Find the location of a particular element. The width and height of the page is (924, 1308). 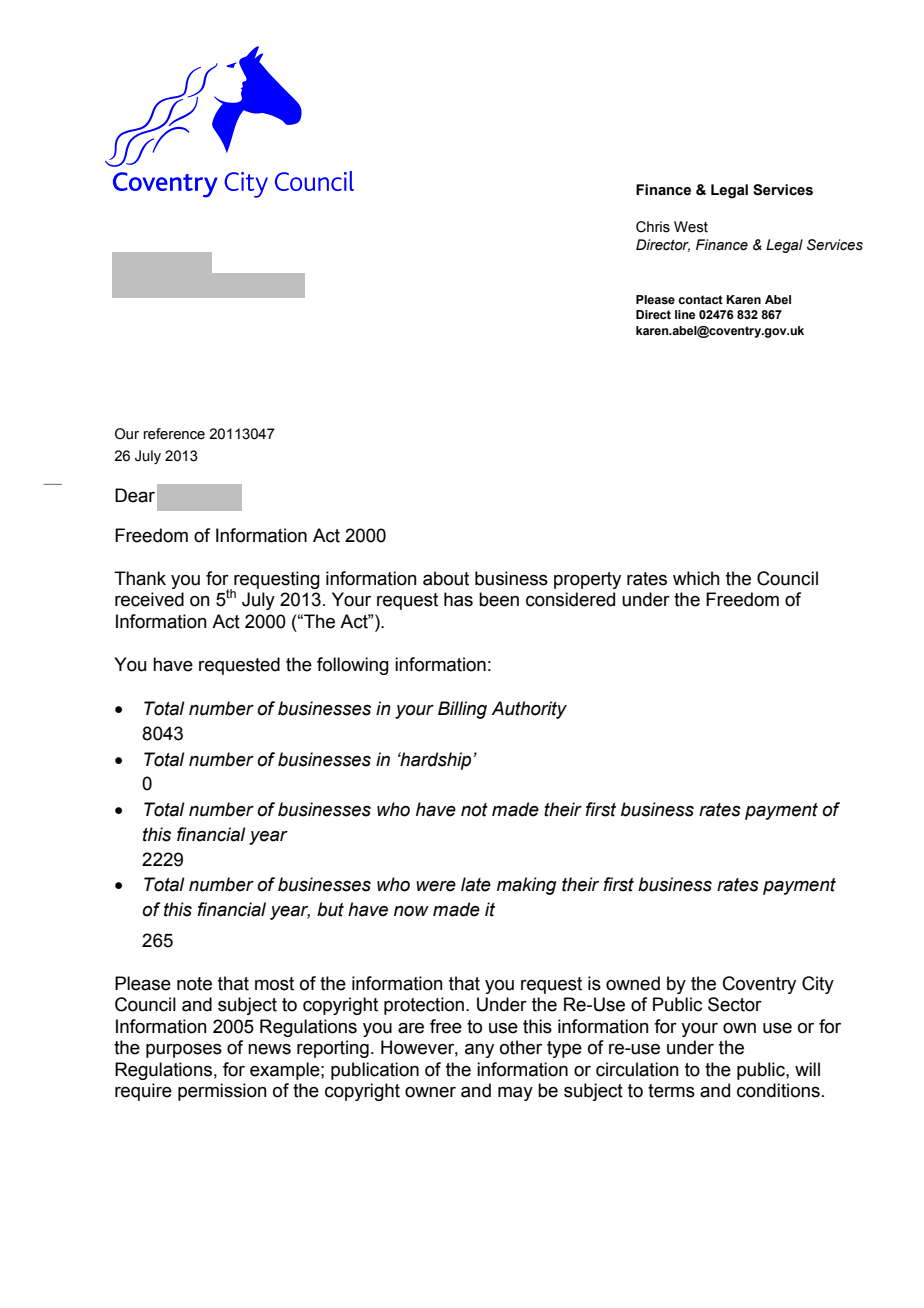

any is located at coordinates (479, 1051).
